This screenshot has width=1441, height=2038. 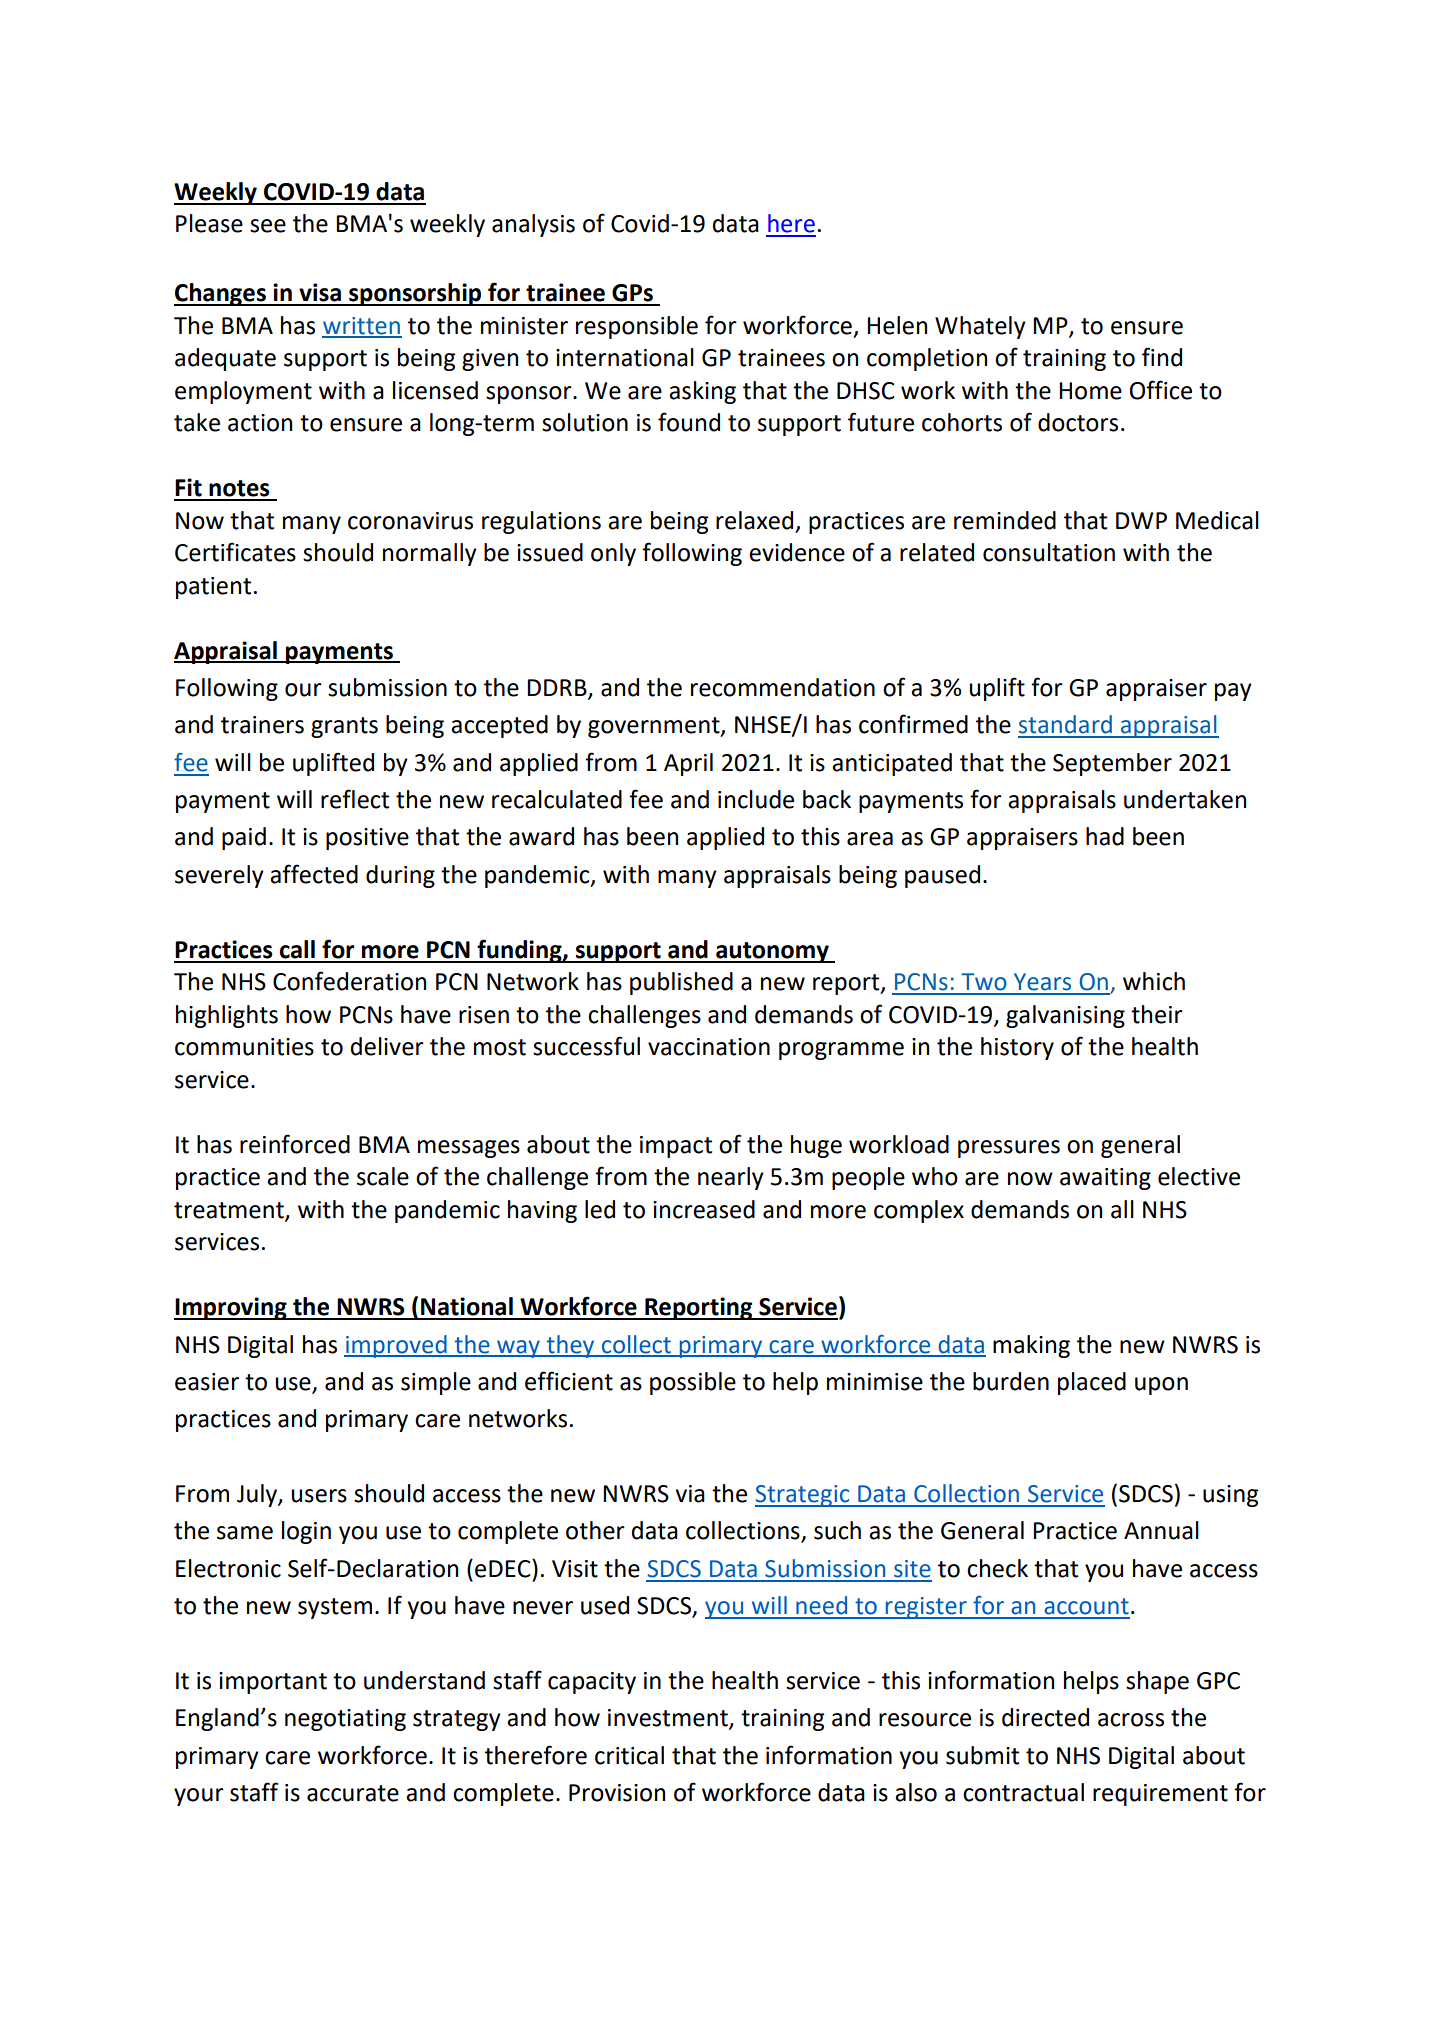 I want to click on negotiating, so click(x=345, y=1720).
